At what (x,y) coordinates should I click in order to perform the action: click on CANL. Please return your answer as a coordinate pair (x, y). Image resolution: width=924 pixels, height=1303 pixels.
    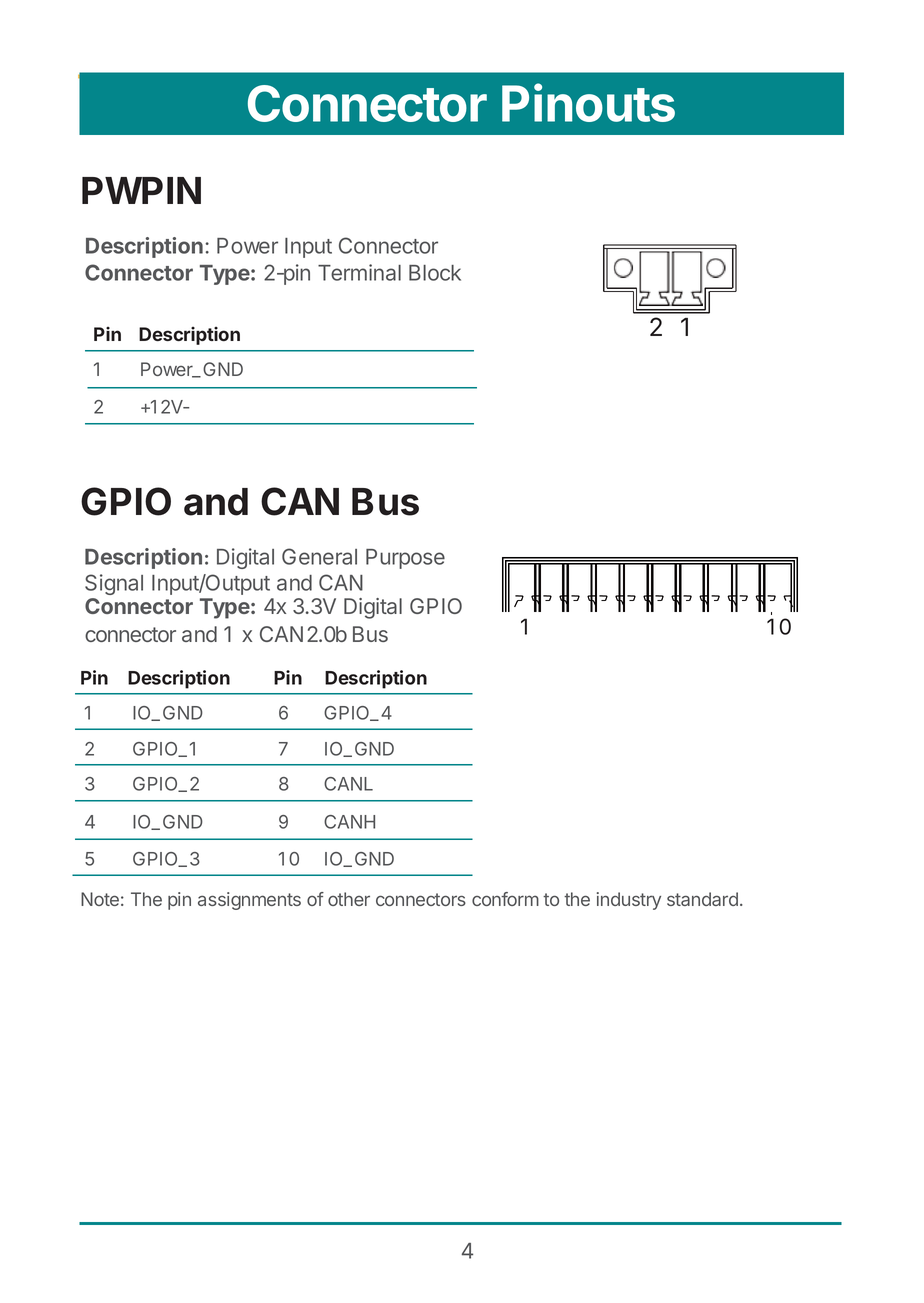
    Looking at the image, I should click on (348, 784).
